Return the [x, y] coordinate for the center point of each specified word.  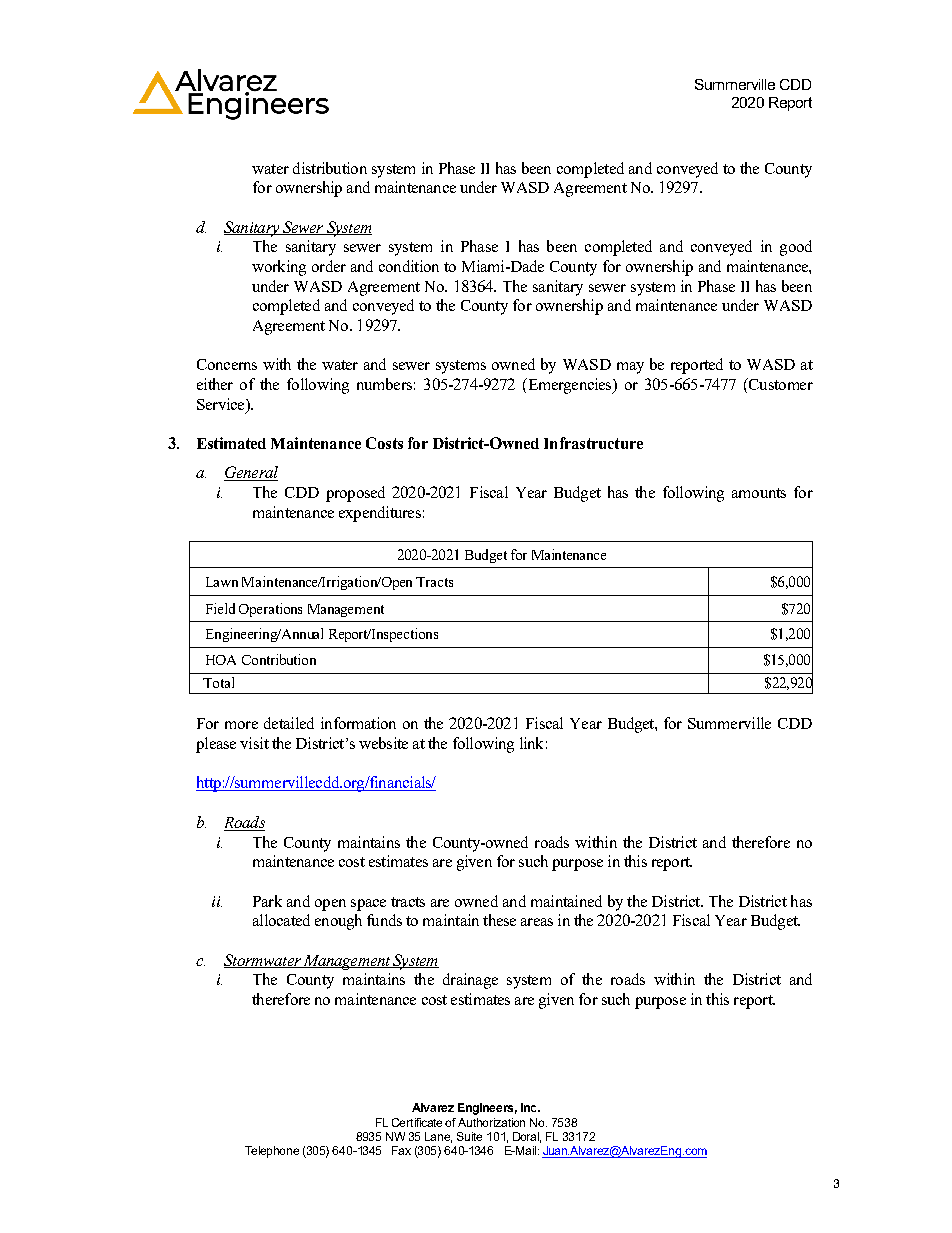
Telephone [272, 1152]
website [383, 743]
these [499, 920]
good [796, 248]
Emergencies [570, 386]
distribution [330, 168]
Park [267, 901]
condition [409, 266]
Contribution [279, 659]
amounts [759, 493]
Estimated [231, 443]
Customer [780, 384]
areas [537, 922]
